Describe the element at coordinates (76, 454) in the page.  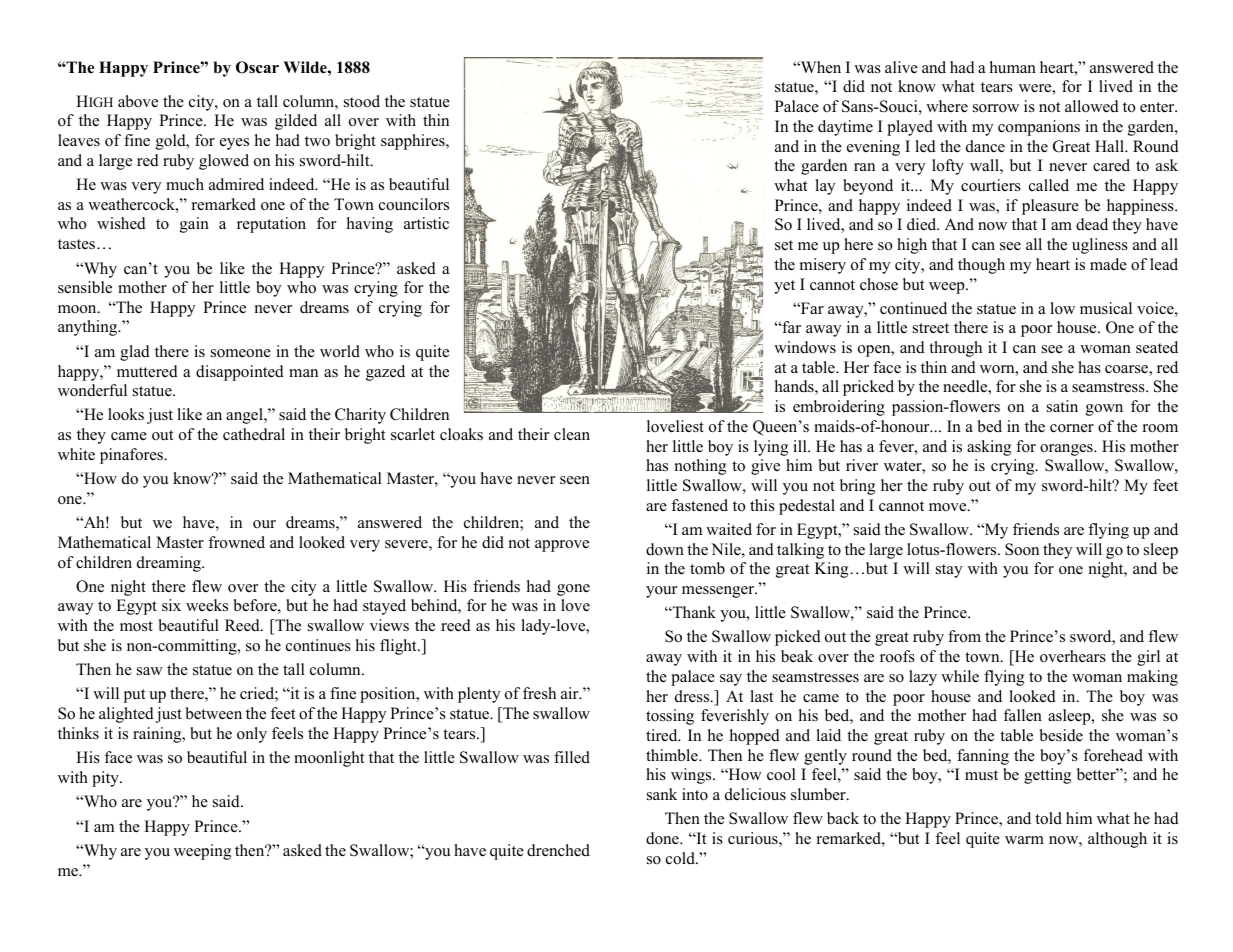
I see `white` at that location.
